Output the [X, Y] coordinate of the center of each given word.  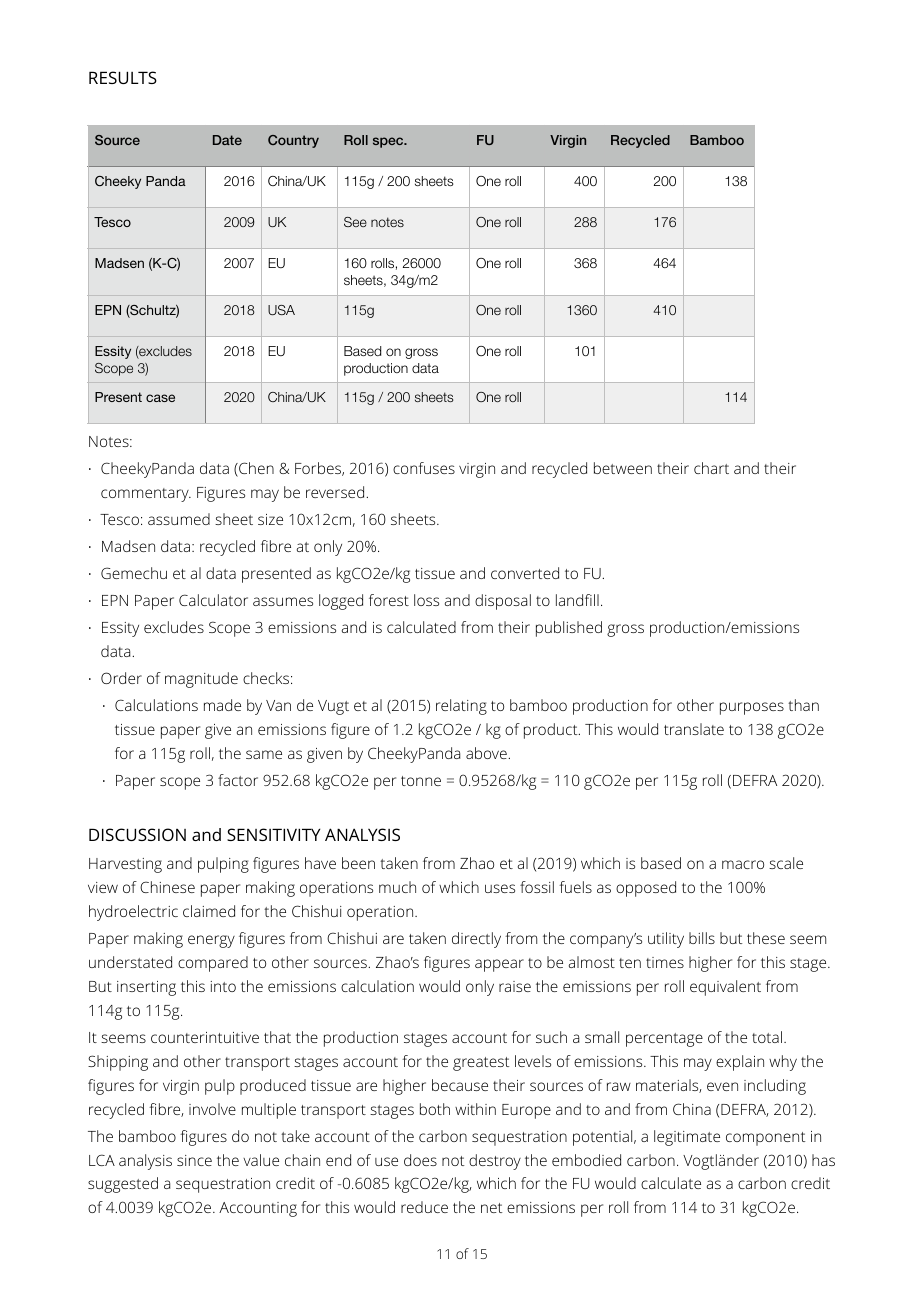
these [766, 938]
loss [426, 600]
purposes [752, 708]
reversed [336, 492]
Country [293, 141]
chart [711, 468]
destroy [495, 1162]
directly [476, 940]
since [194, 1160]
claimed [209, 911]
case [160, 398]
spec [389, 142]
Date [227, 140]
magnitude [201, 680]
